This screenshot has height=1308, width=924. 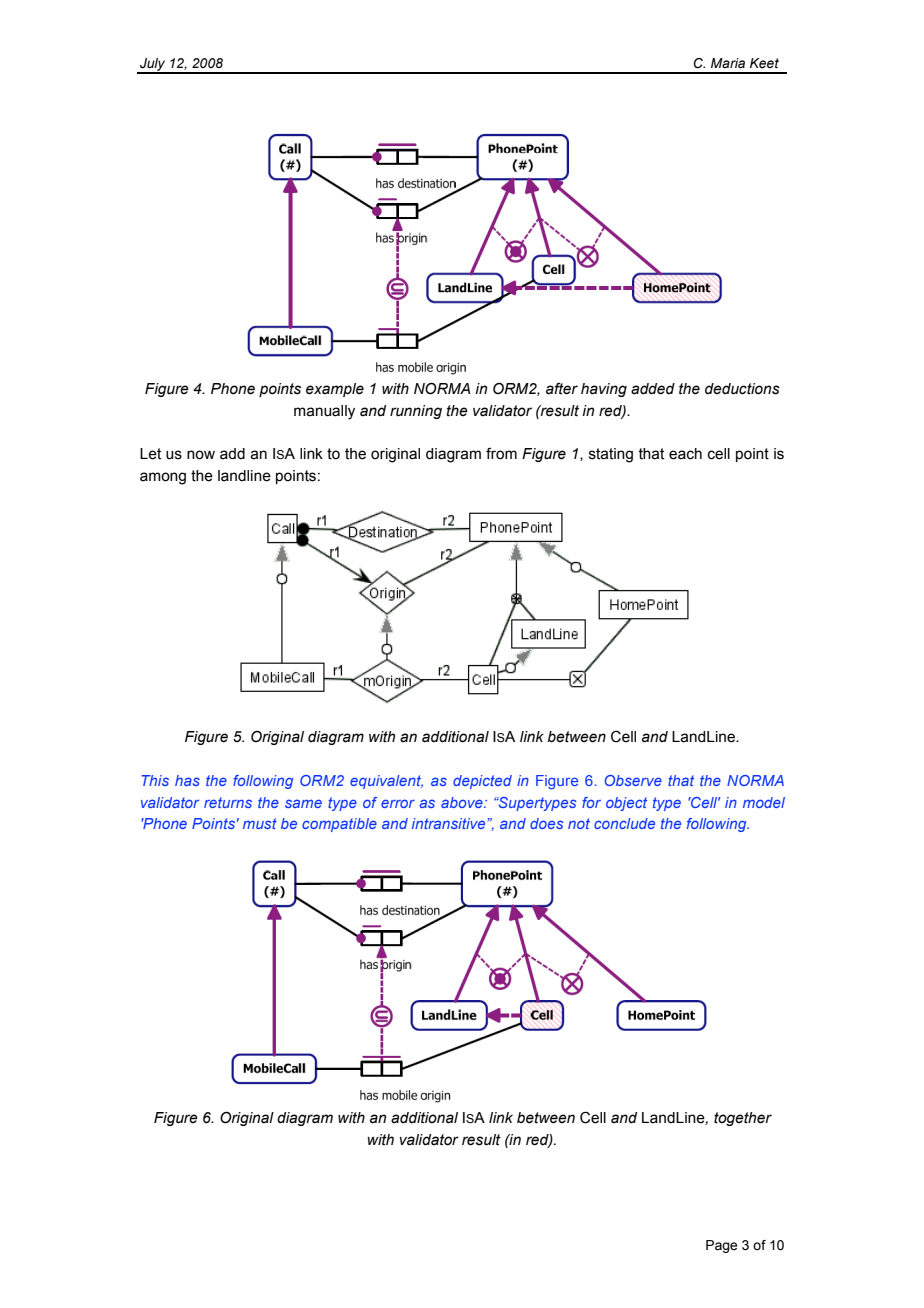 I want to click on Keet, so click(x=764, y=63).
